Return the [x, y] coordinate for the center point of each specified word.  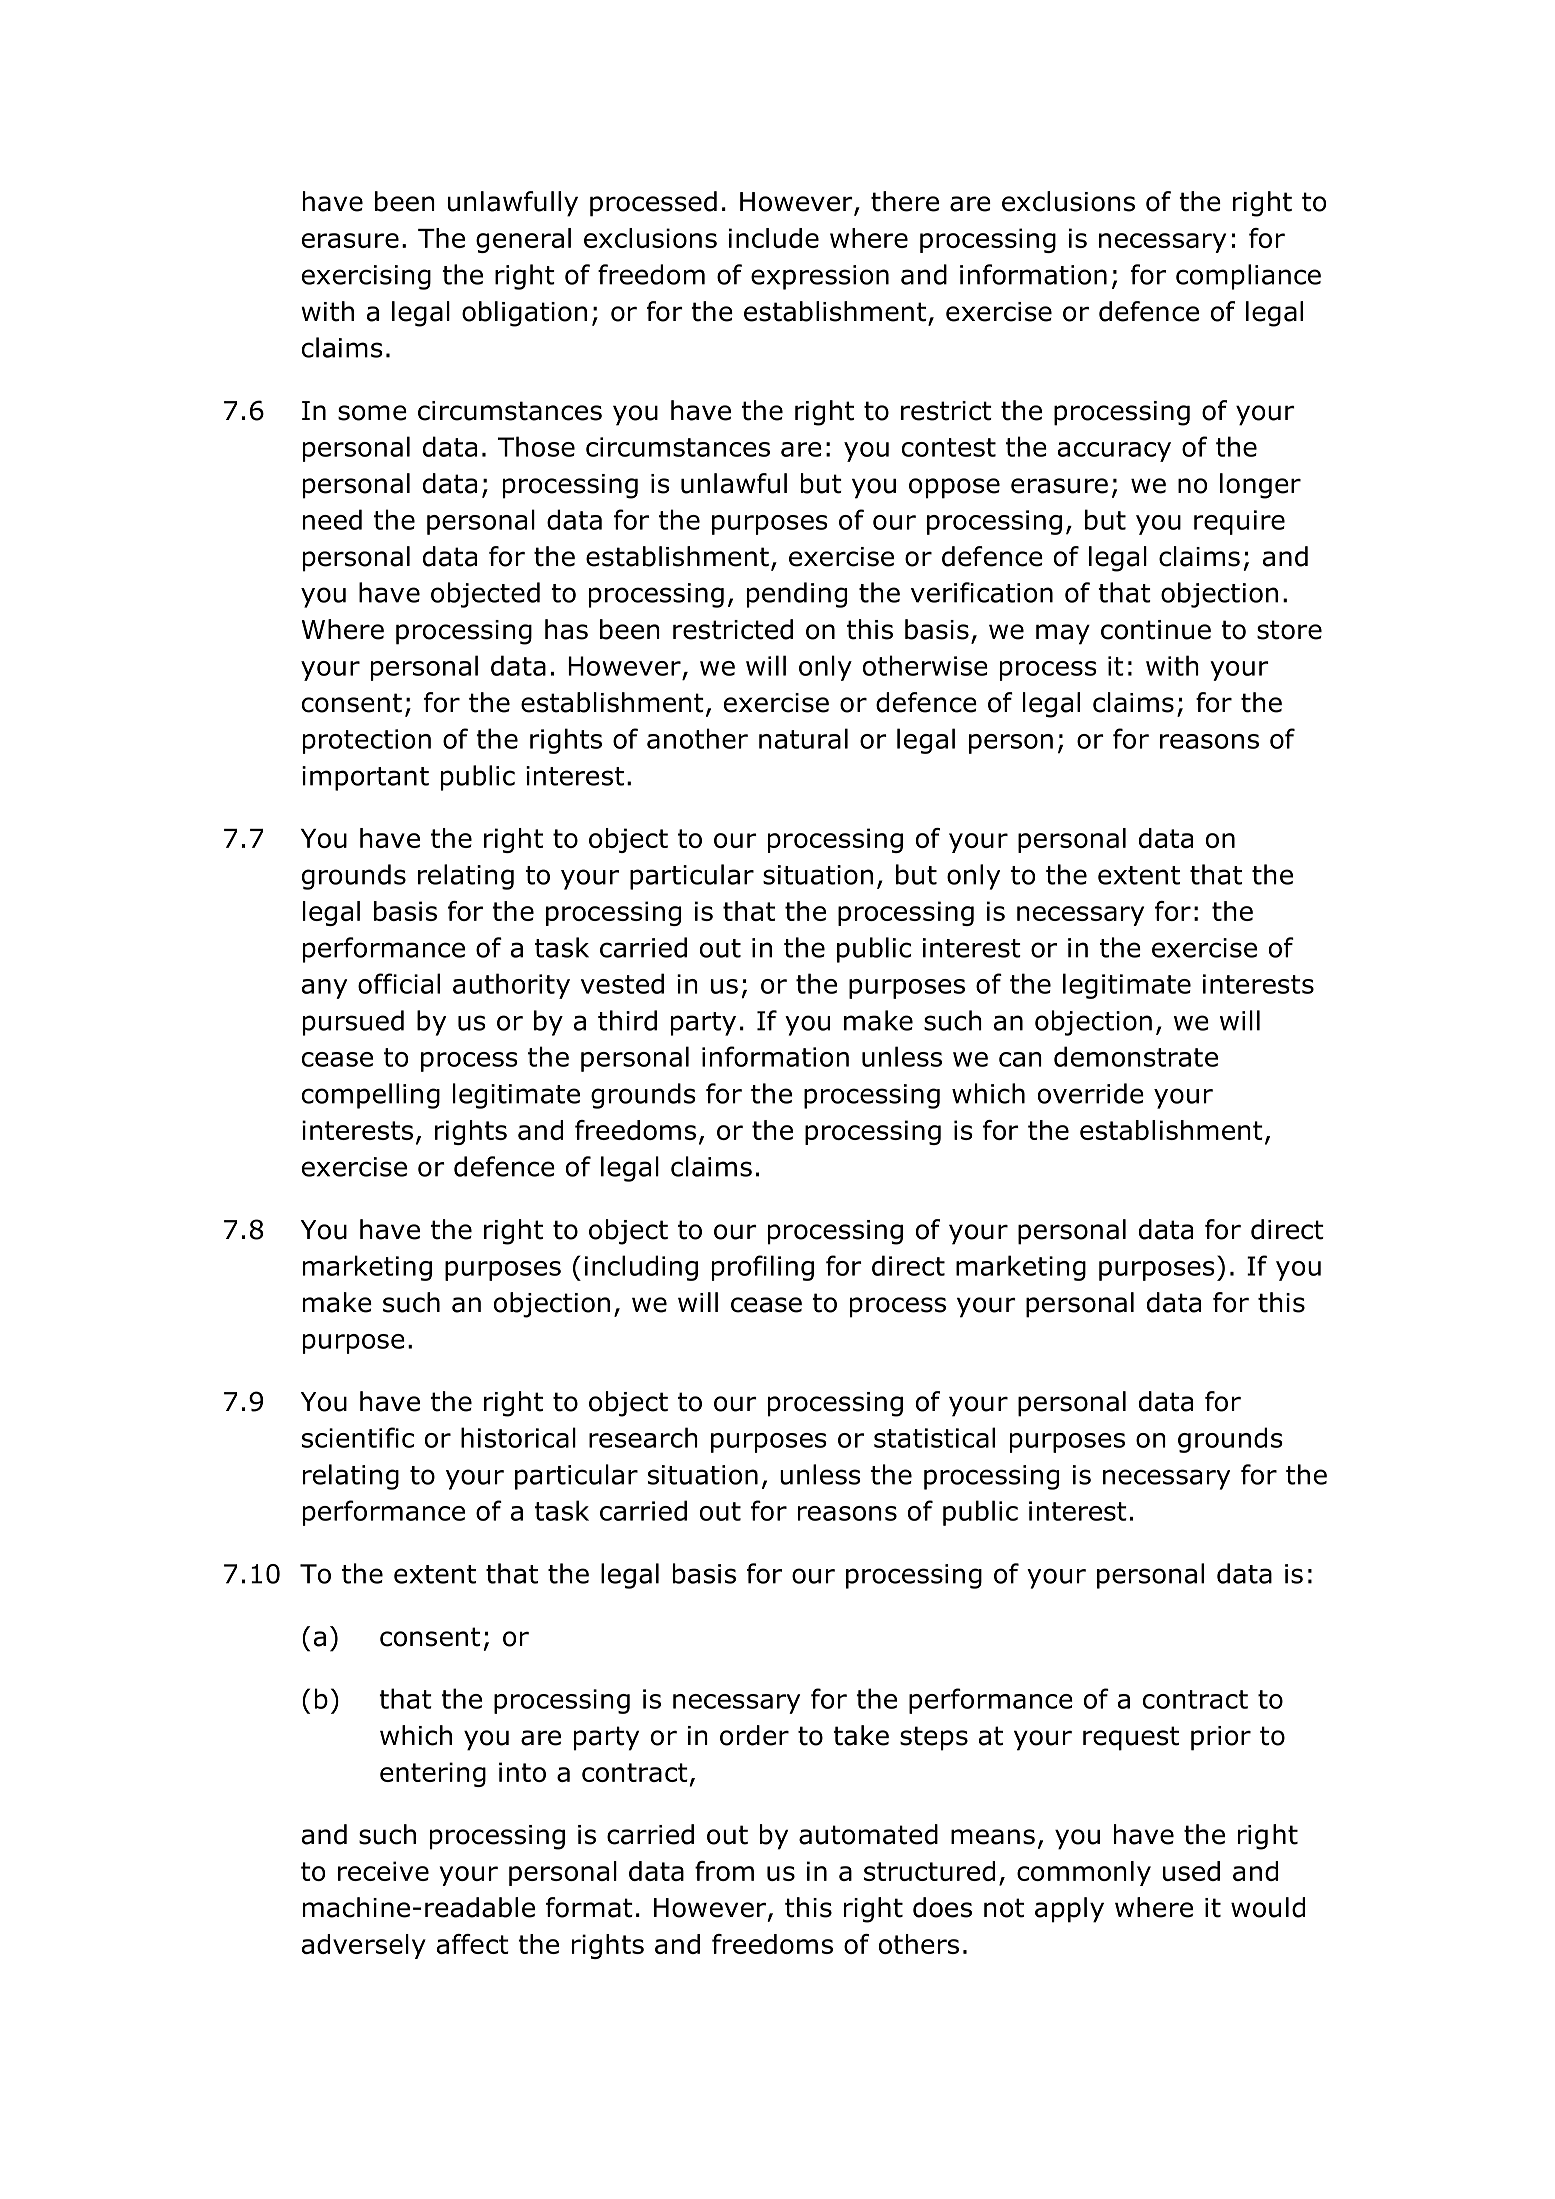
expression [820, 277]
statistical [934, 1437]
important [365, 778]
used [1191, 1871]
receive [383, 1871]
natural [803, 738]
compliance [1248, 277]
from [724, 1871]
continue [1156, 630]
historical [518, 1437]
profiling [763, 1268]
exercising [366, 277]
